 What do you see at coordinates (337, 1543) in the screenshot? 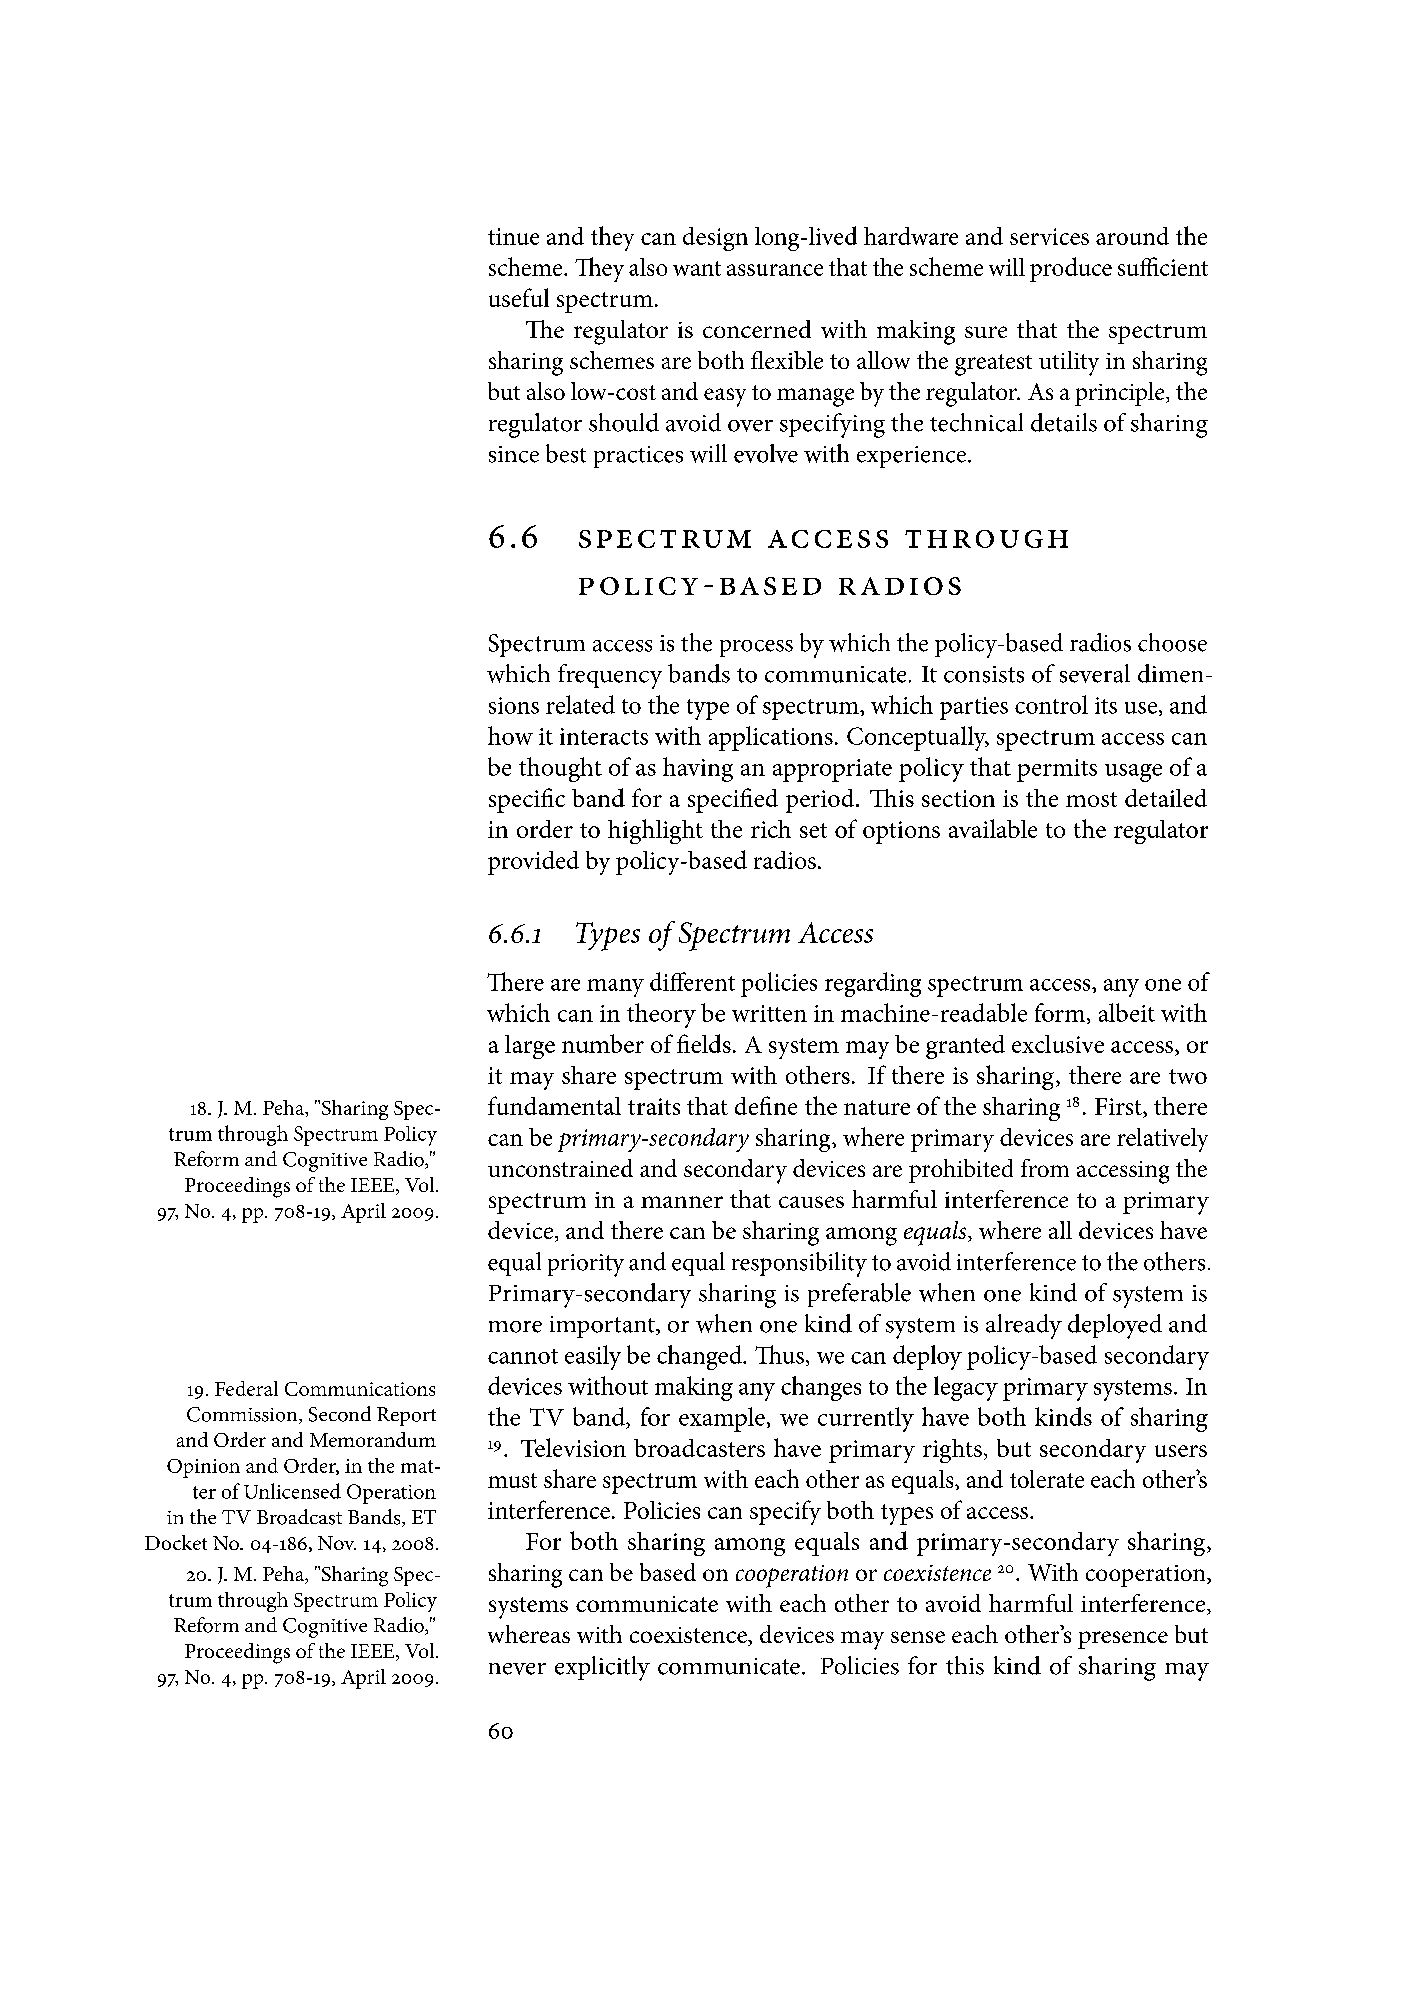
I see `Nov` at bounding box center [337, 1543].
